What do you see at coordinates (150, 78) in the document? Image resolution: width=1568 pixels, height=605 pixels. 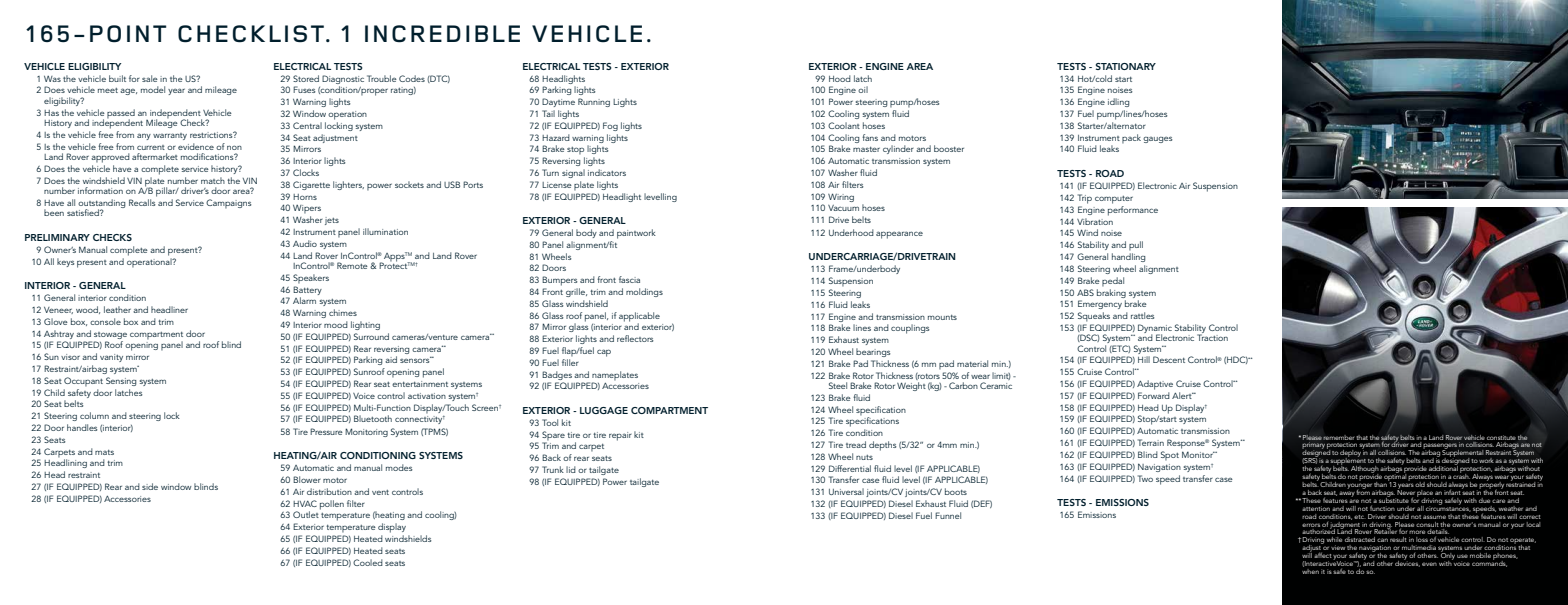 I see `sale` at bounding box center [150, 78].
